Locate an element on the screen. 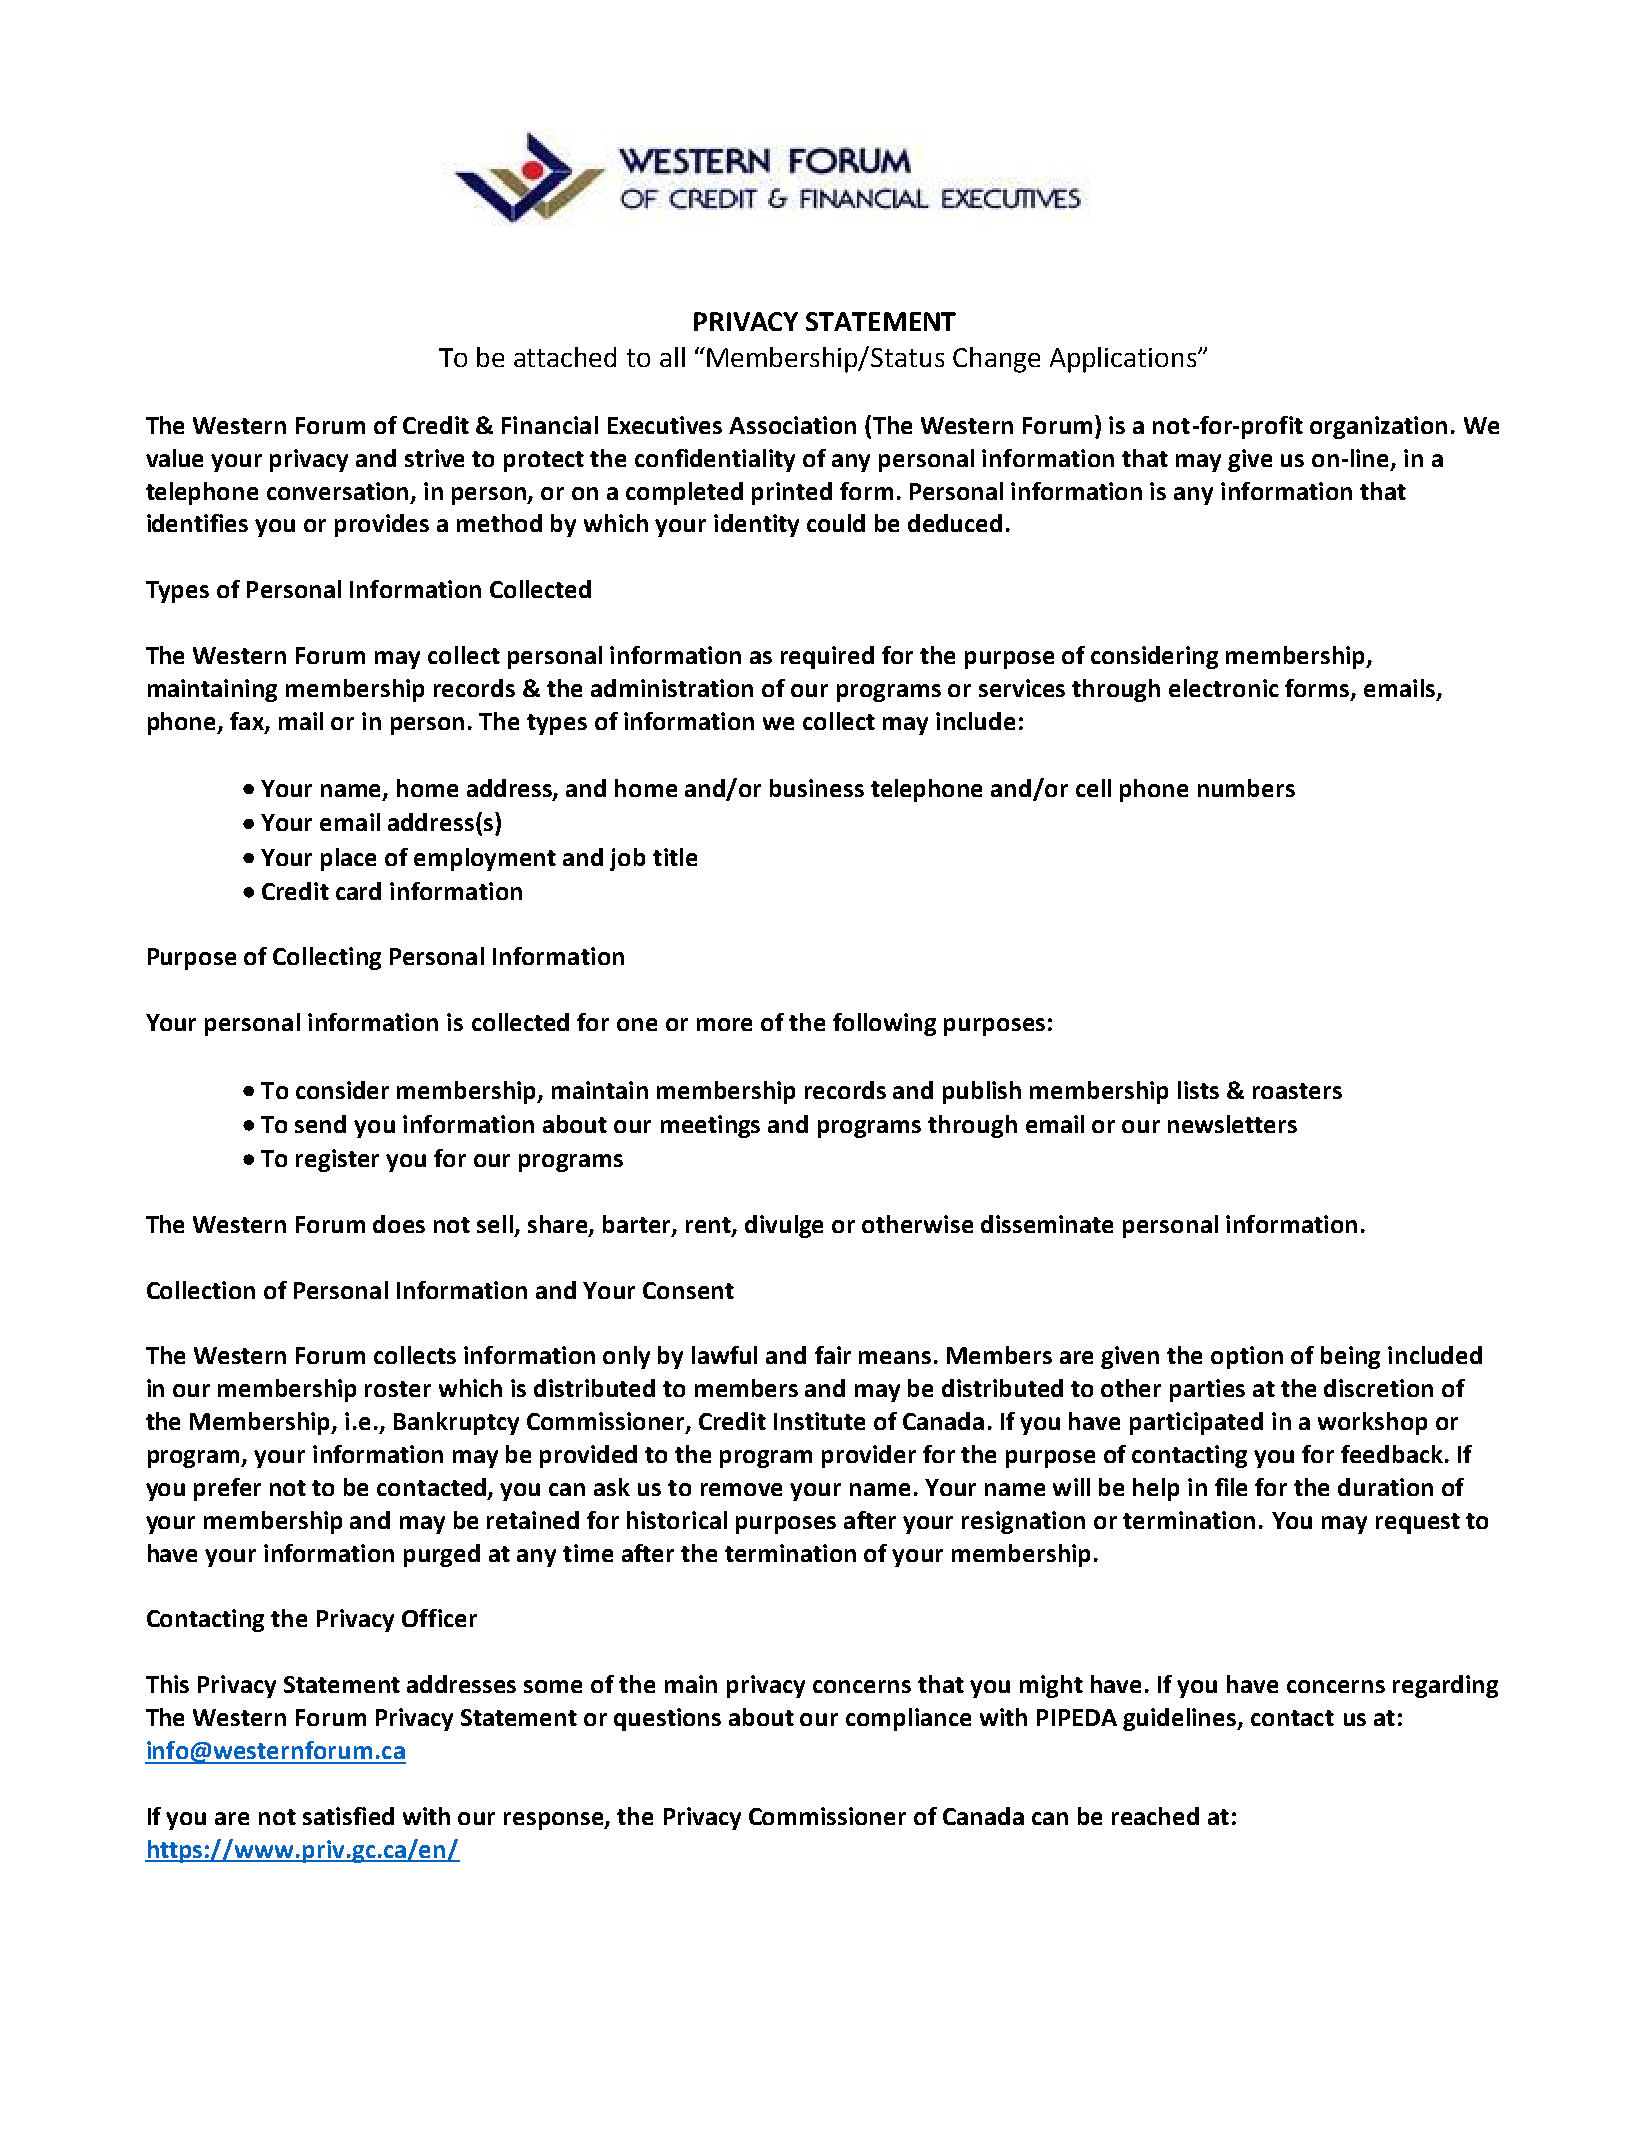  strive is located at coordinates (434, 458).
